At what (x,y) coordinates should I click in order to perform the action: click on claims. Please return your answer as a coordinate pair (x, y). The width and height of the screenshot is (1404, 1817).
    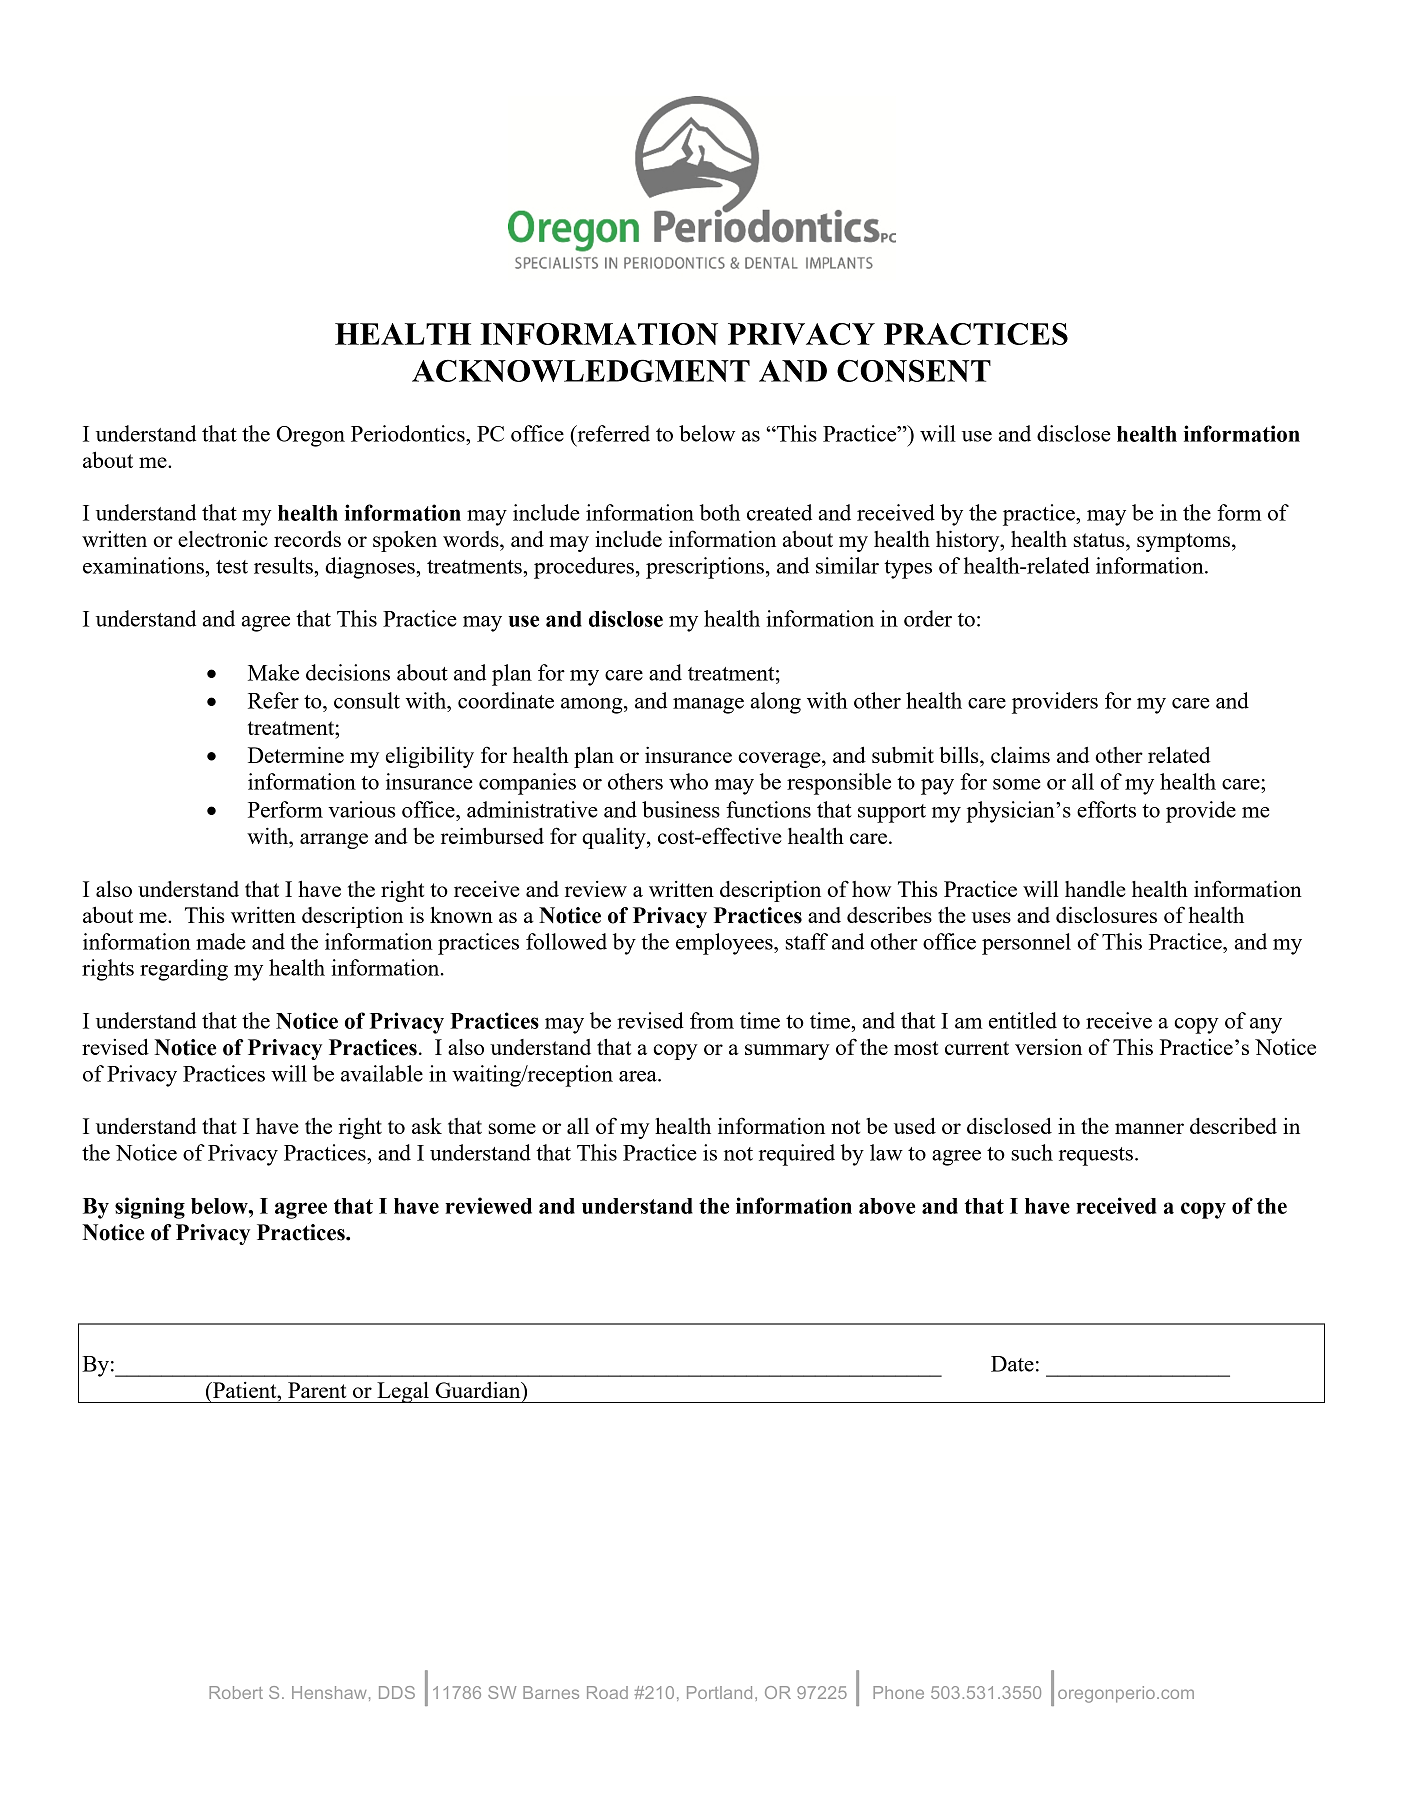
    Looking at the image, I should click on (1020, 754).
